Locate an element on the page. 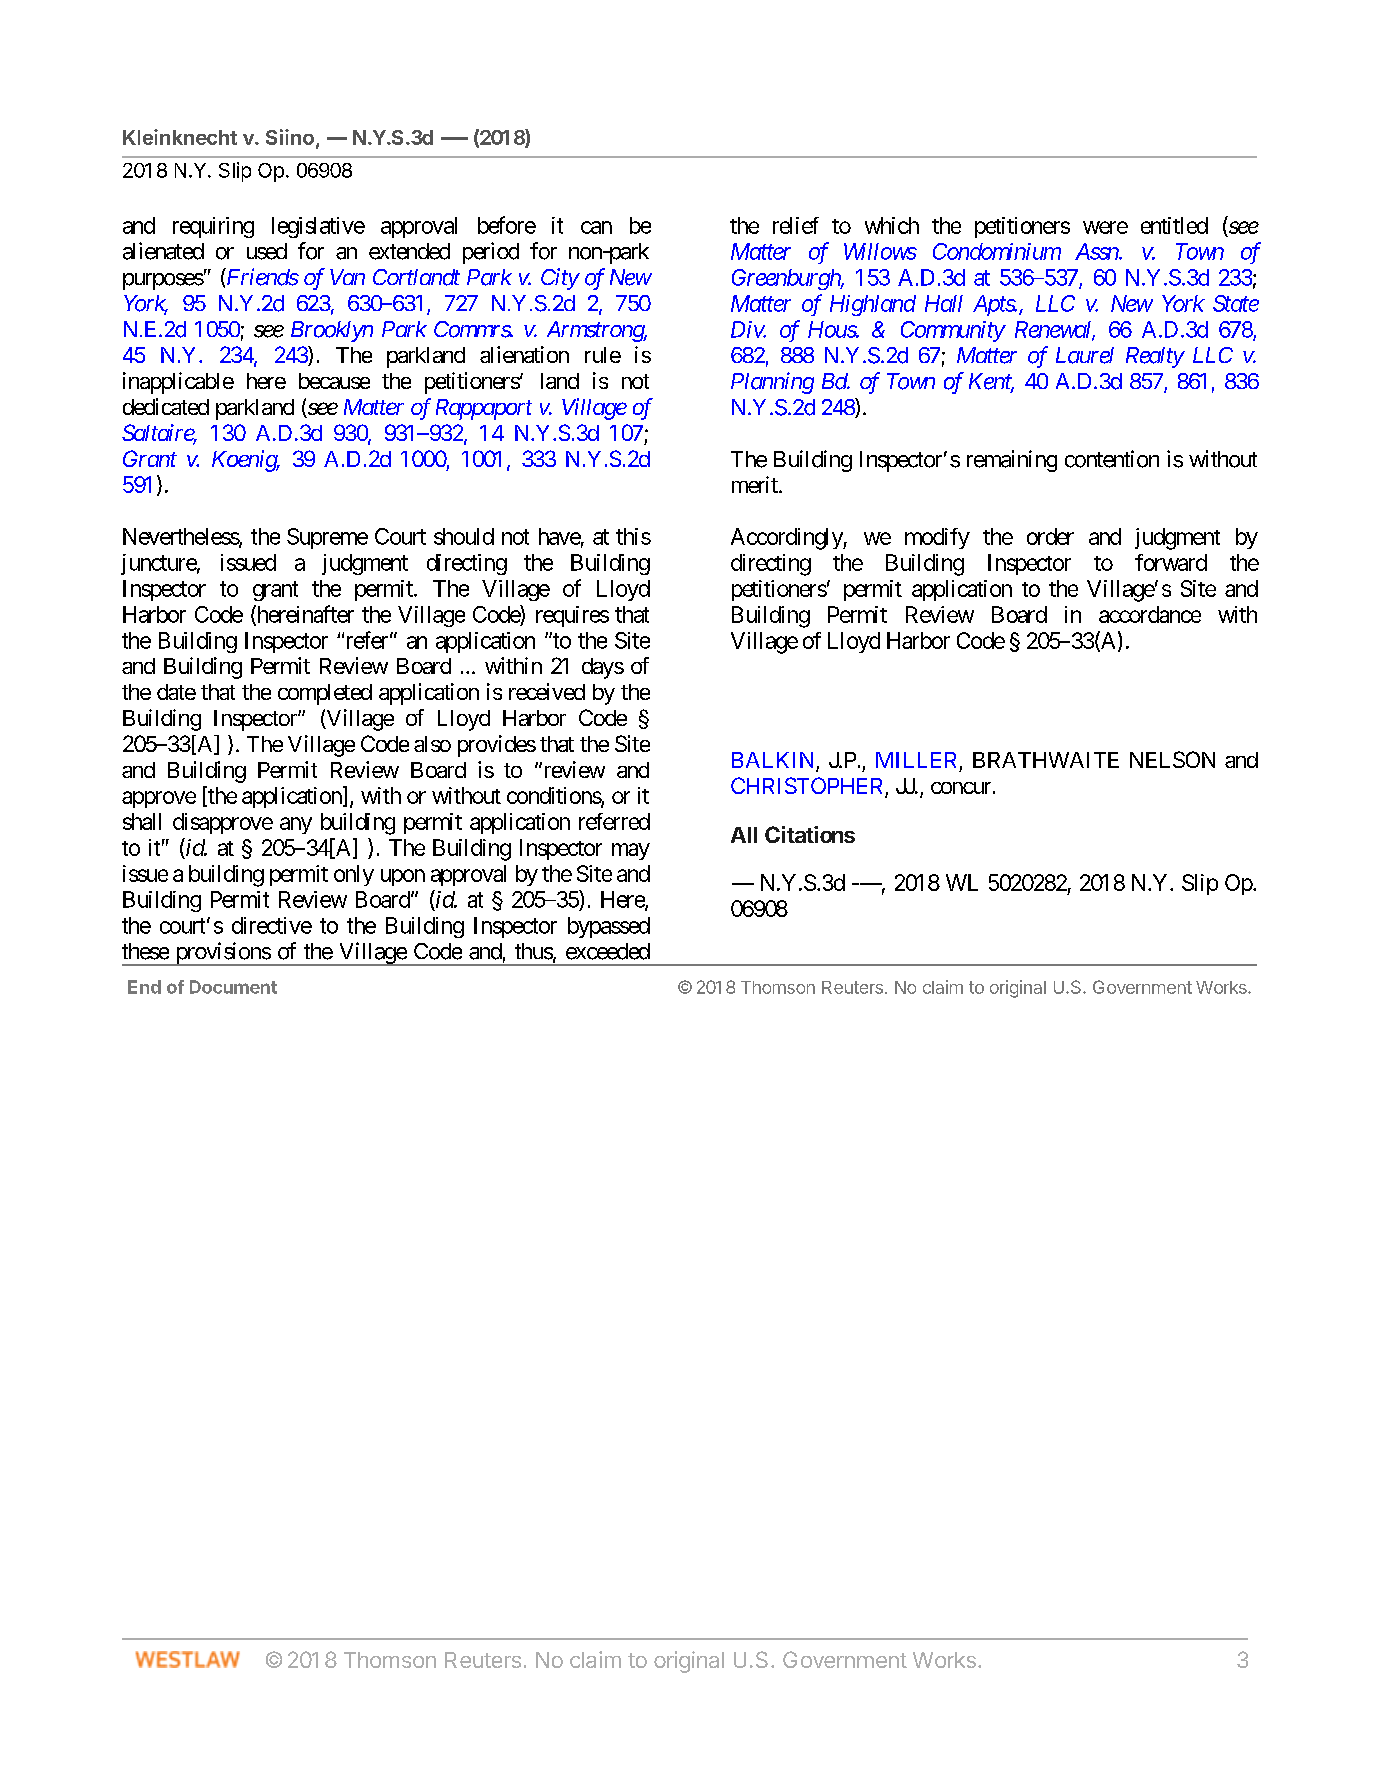 The height and width of the page is (1785, 1379). accordance is located at coordinates (1150, 614).
